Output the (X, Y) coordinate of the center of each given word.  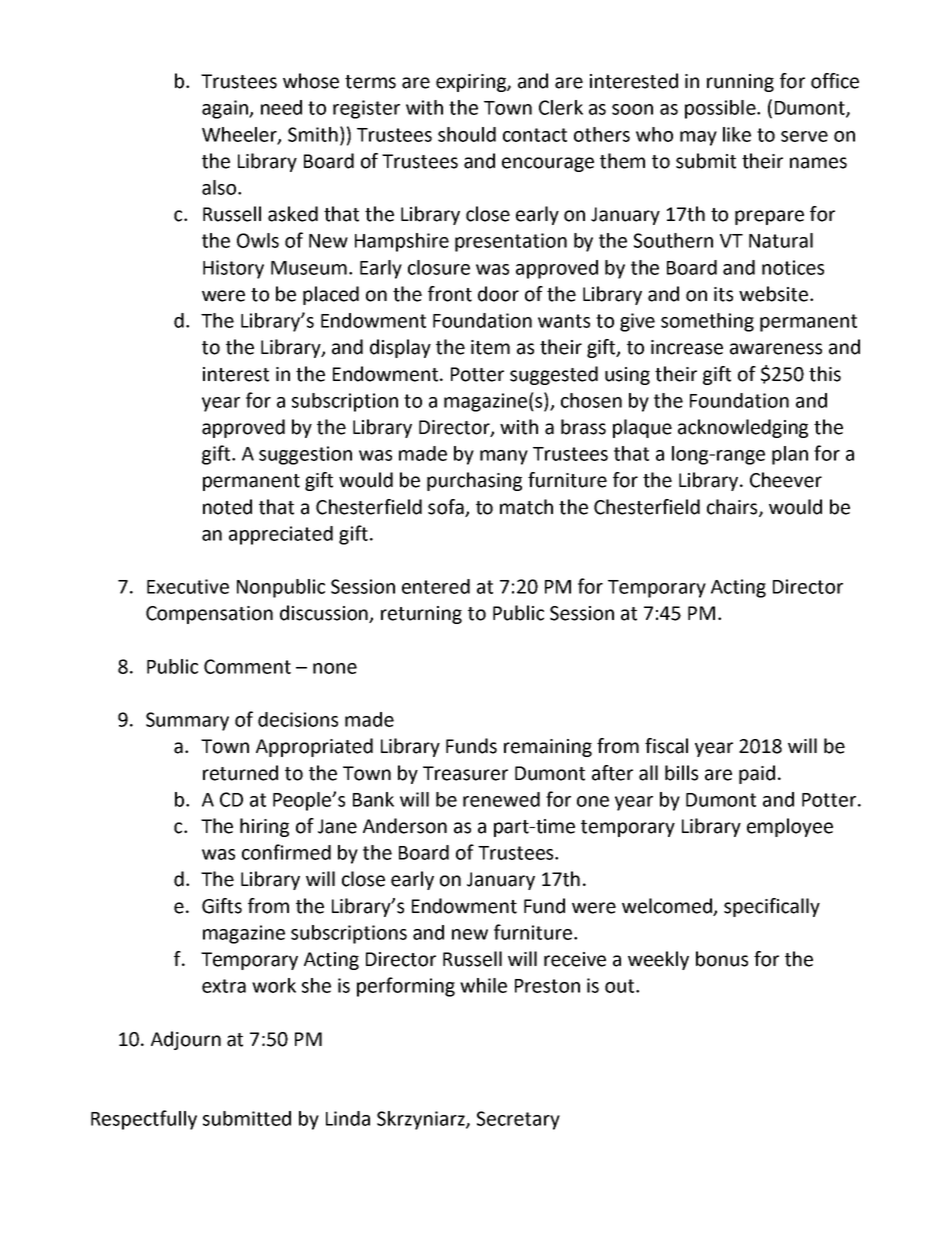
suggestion (305, 455)
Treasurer (465, 773)
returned (240, 773)
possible (721, 109)
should (467, 134)
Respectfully (144, 1120)
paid (757, 774)
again (226, 109)
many (504, 457)
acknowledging (743, 428)
